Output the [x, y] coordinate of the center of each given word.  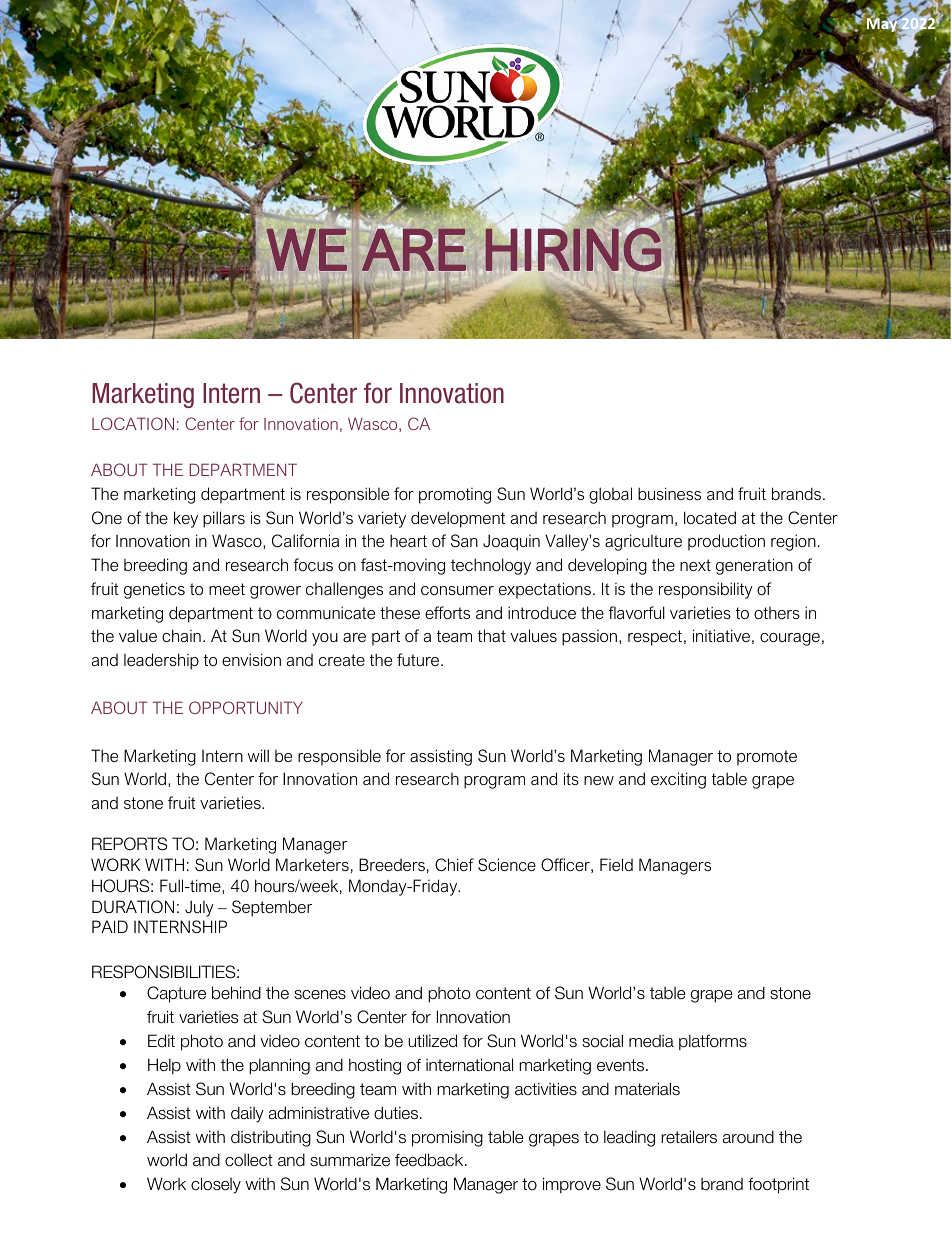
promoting [455, 496]
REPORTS [129, 844]
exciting [678, 780]
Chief [454, 864]
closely [216, 1185]
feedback [430, 1160]
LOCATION [133, 423]
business [669, 493]
